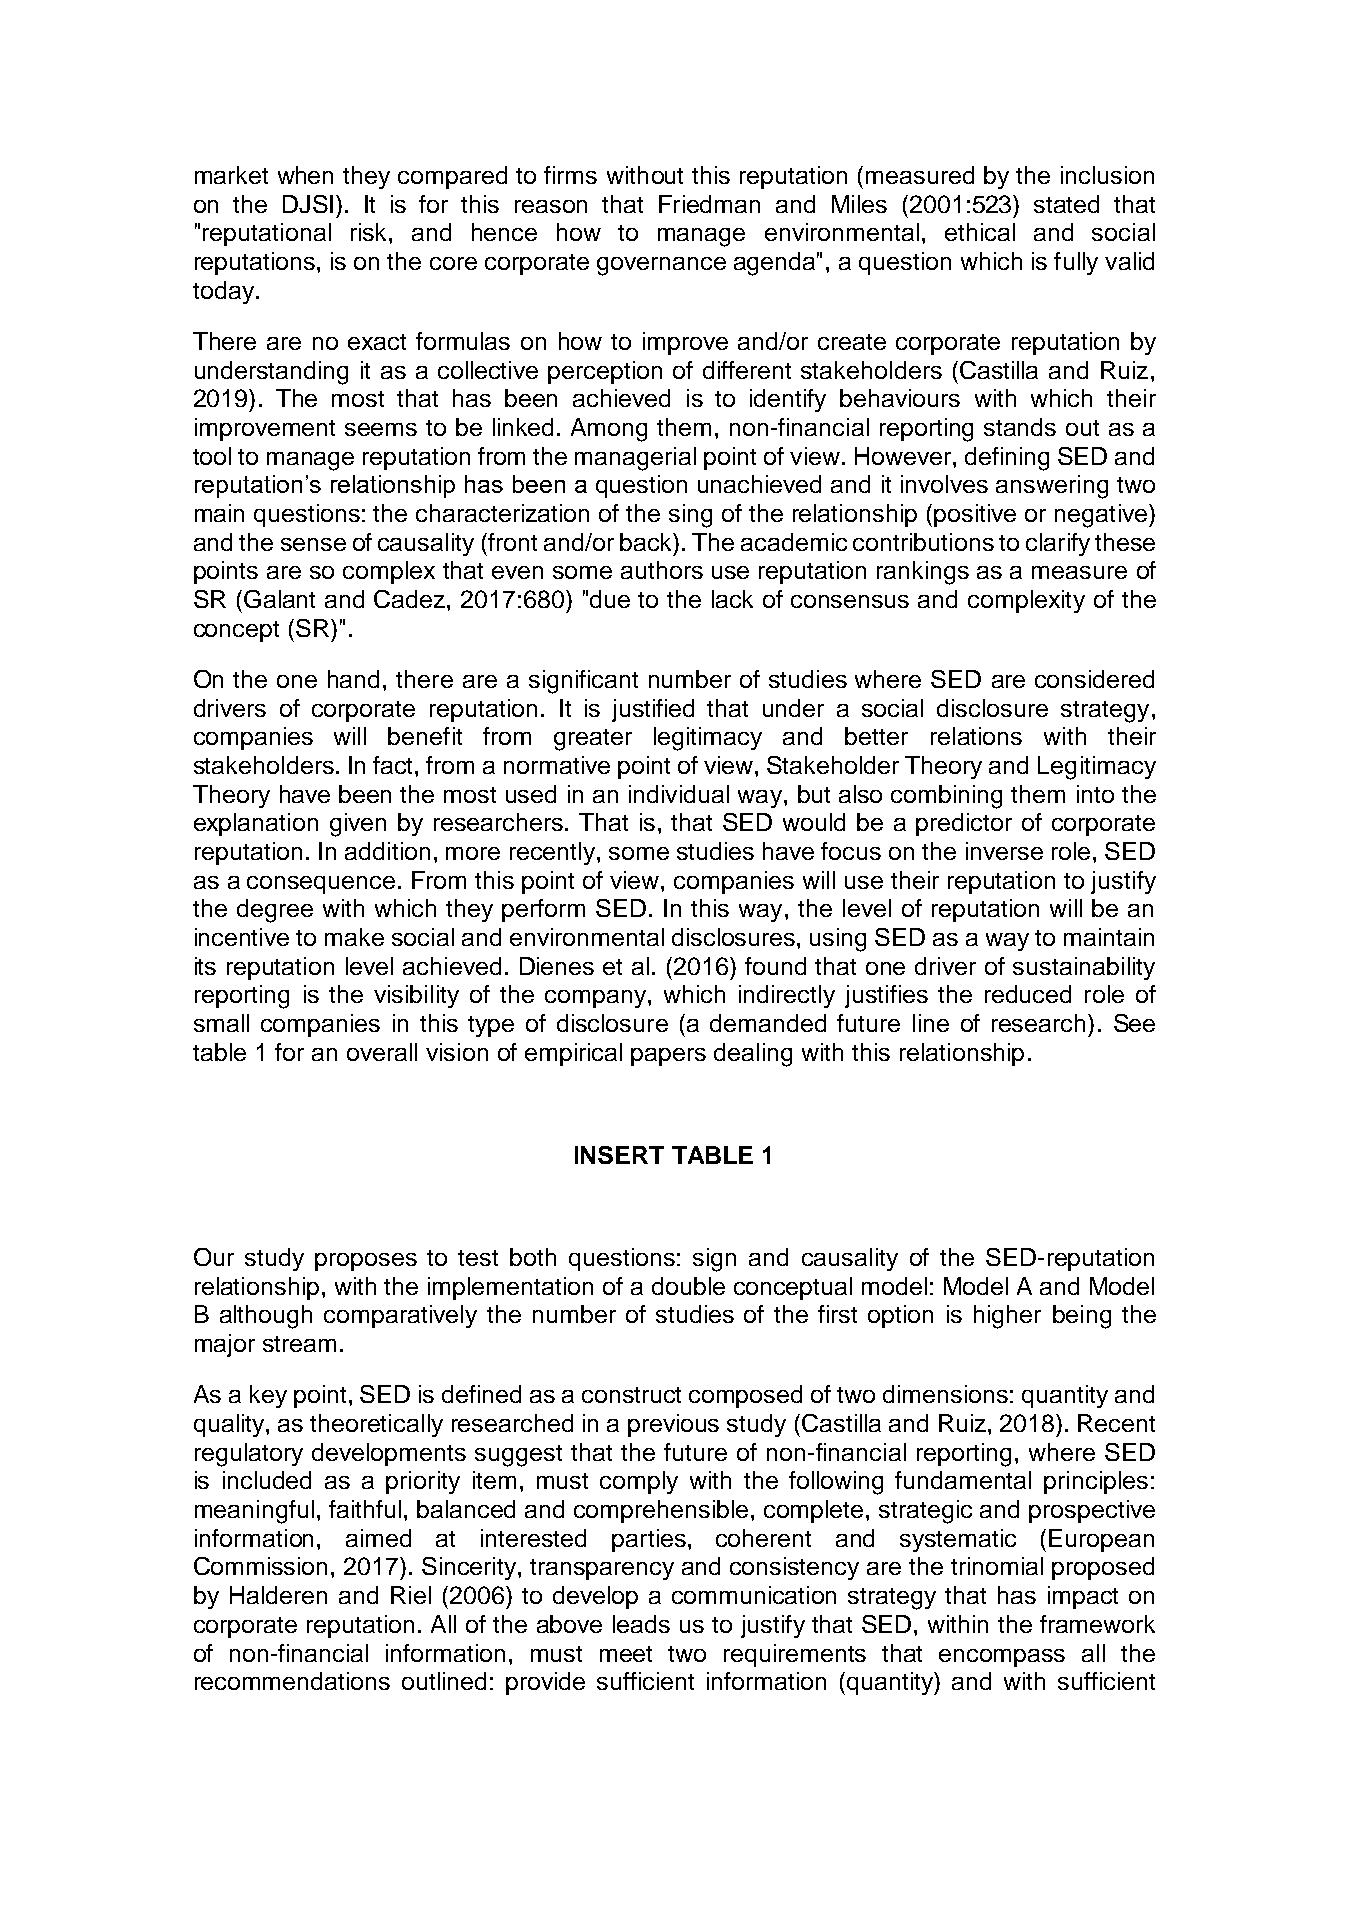 The width and height of the screenshot is (1349, 1908). I want to click on higher, so click(1007, 1317).
